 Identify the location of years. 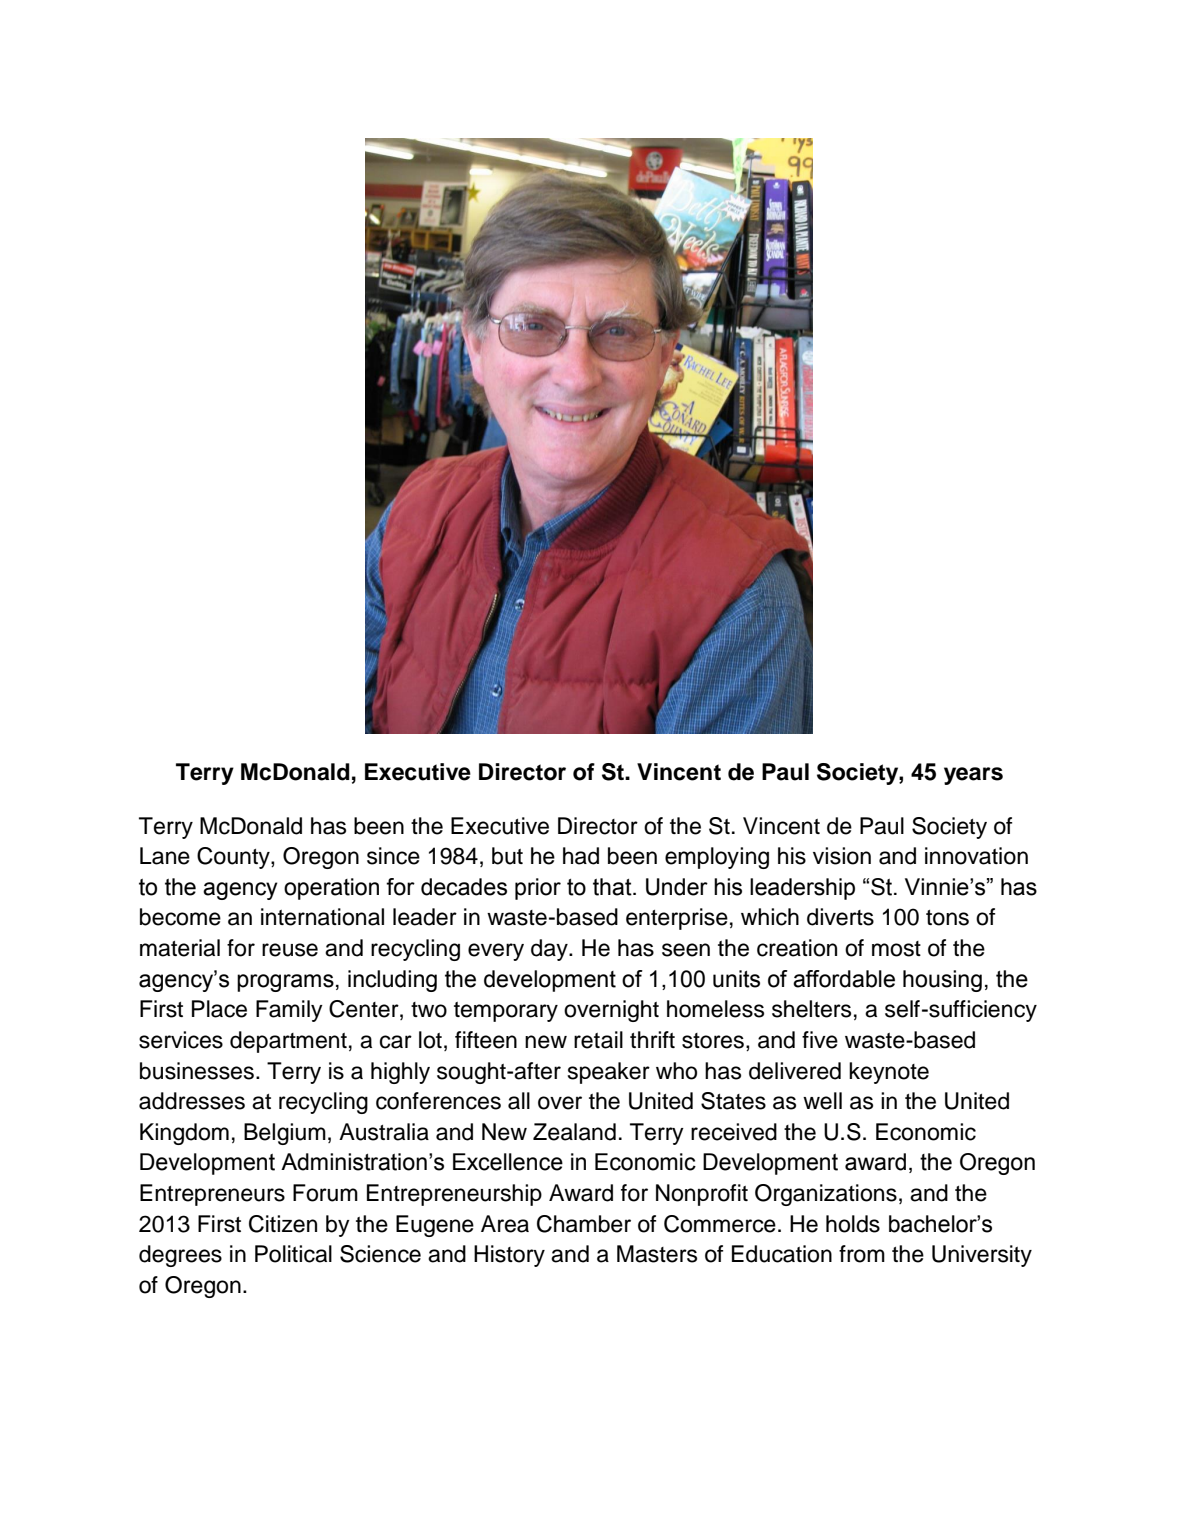
(973, 776).
